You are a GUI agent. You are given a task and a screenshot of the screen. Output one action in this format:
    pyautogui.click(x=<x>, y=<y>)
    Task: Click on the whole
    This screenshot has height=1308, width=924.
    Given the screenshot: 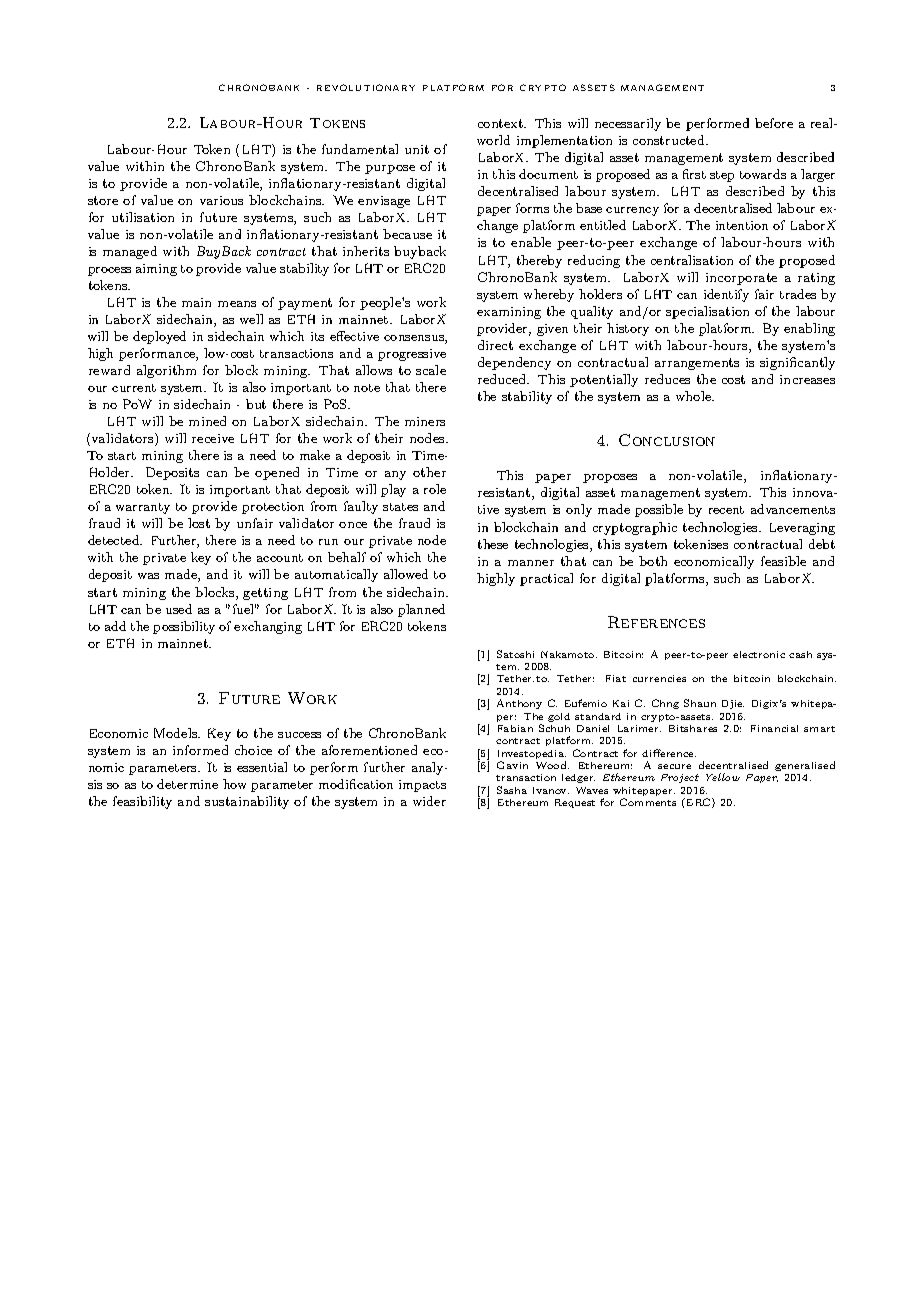 What is the action you would take?
    pyautogui.click(x=694, y=396)
